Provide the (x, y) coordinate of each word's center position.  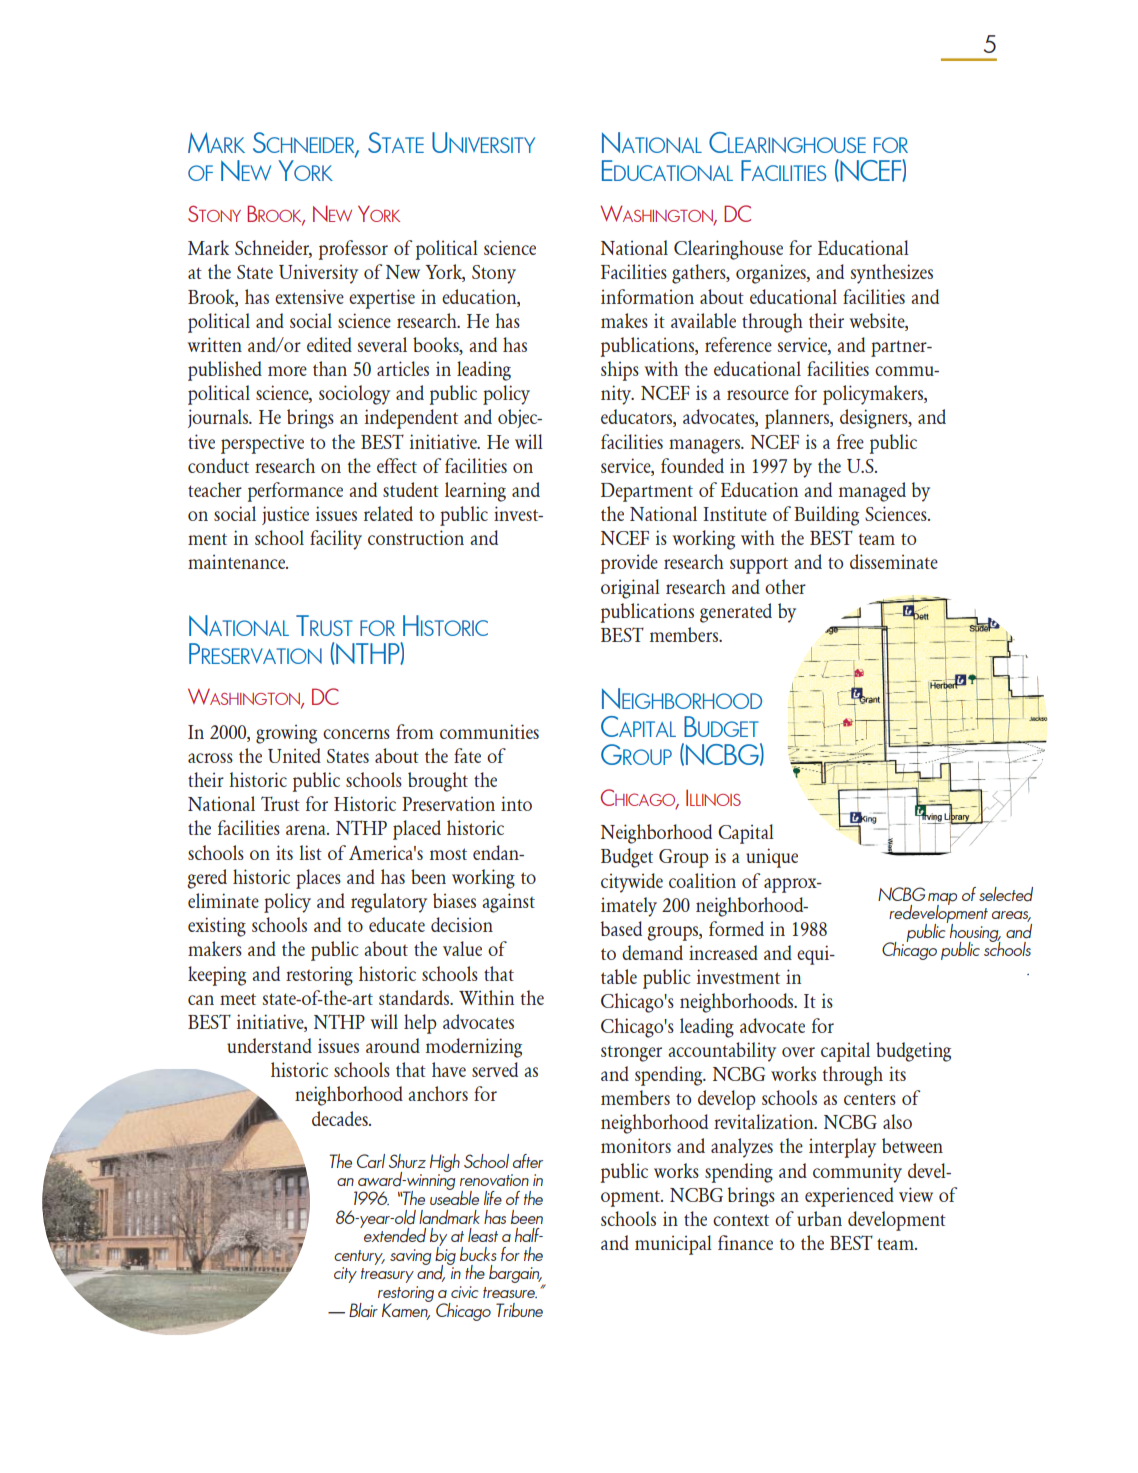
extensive (309, 296)
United (294, 755)
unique (772, 858)
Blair (363, 1310)
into (516, 803)
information (647, 296)
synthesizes (892, 274)
